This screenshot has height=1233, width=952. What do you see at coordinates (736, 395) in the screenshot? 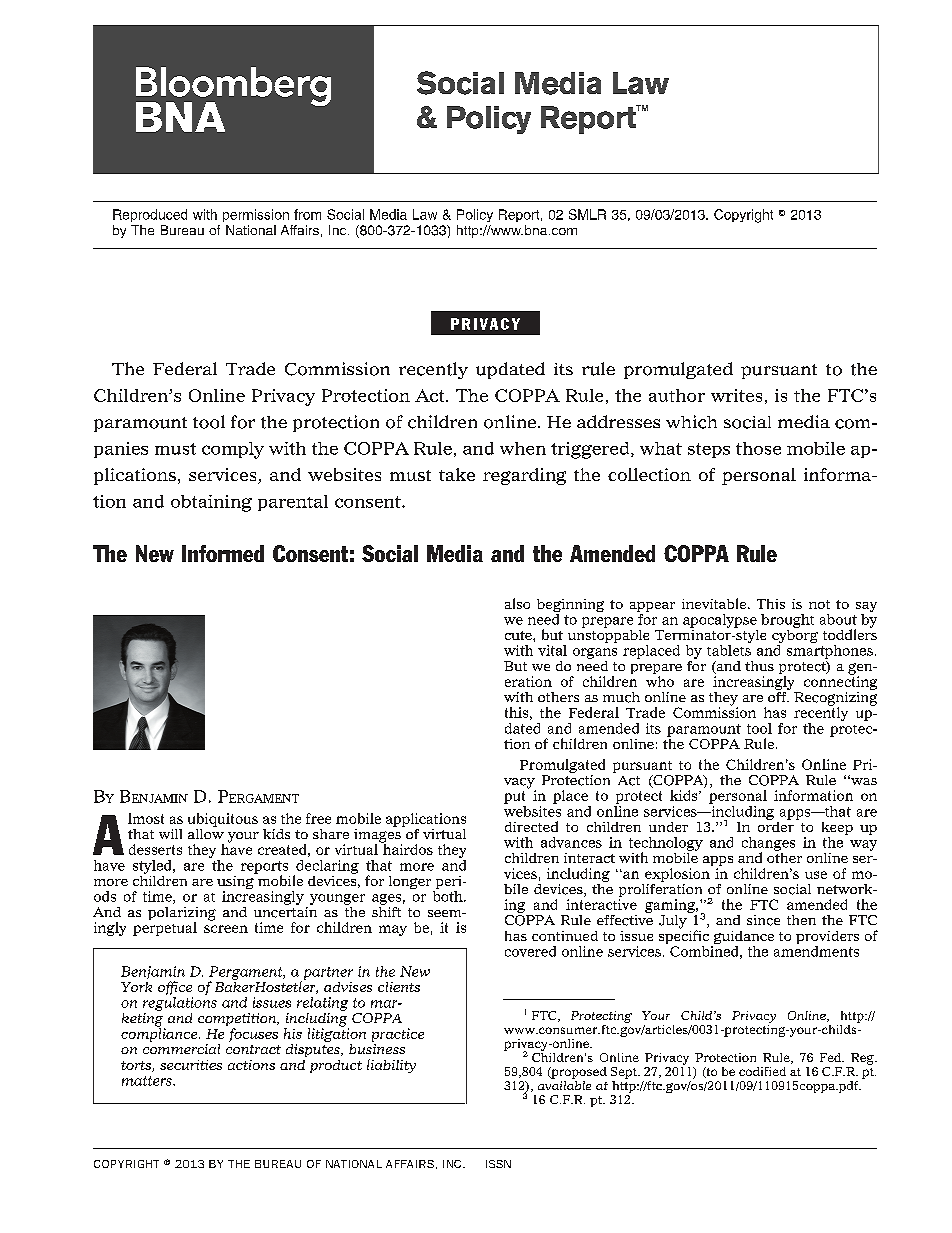
I see `writes` at bounding box center [736, 395].
